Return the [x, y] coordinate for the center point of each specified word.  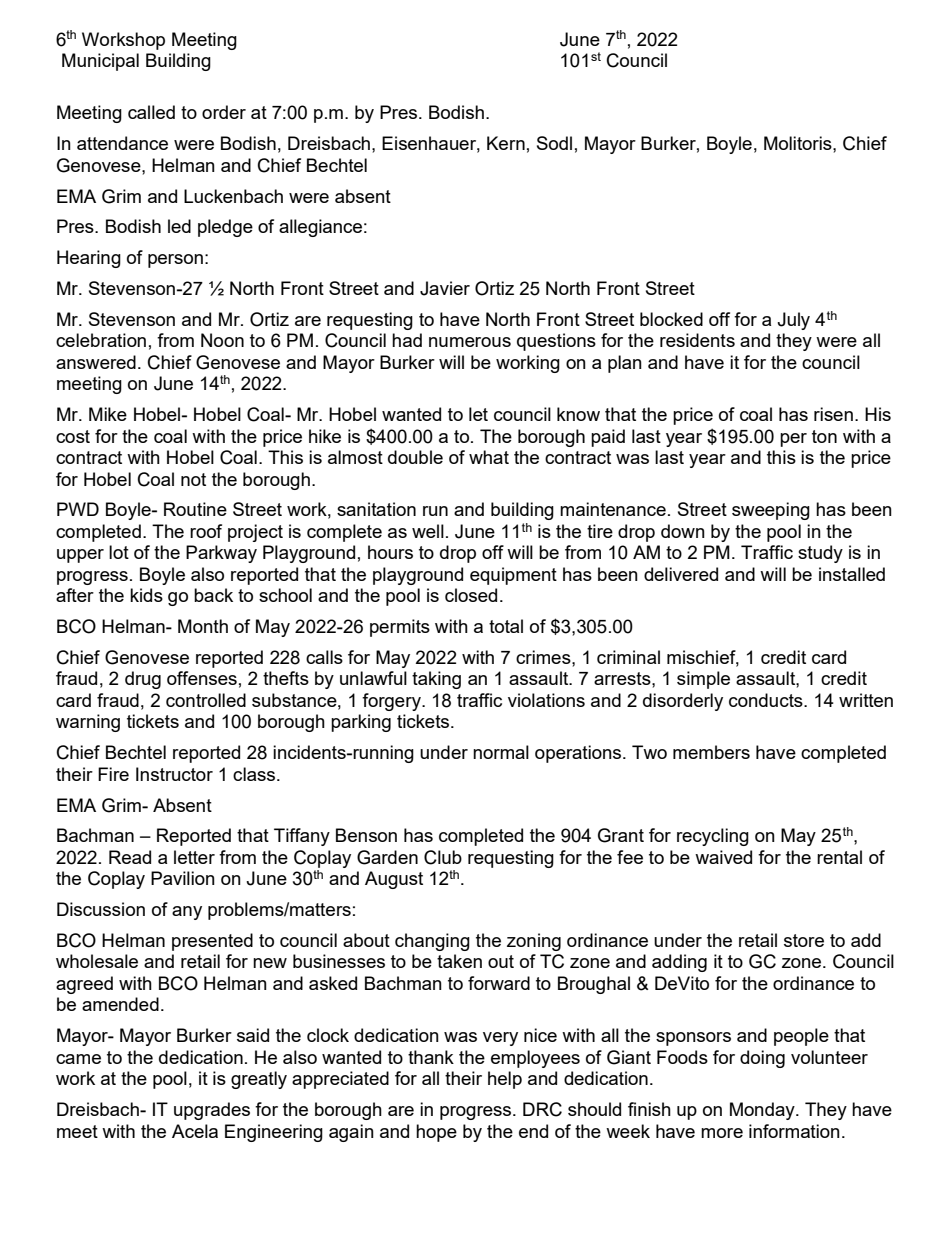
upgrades [212, 1111]
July [793, 321]
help [505, 1080]
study [820, 554]
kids [146, 595]
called [151, 112]
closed [471, 595]
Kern [506, 143]
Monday [763, 1111]
